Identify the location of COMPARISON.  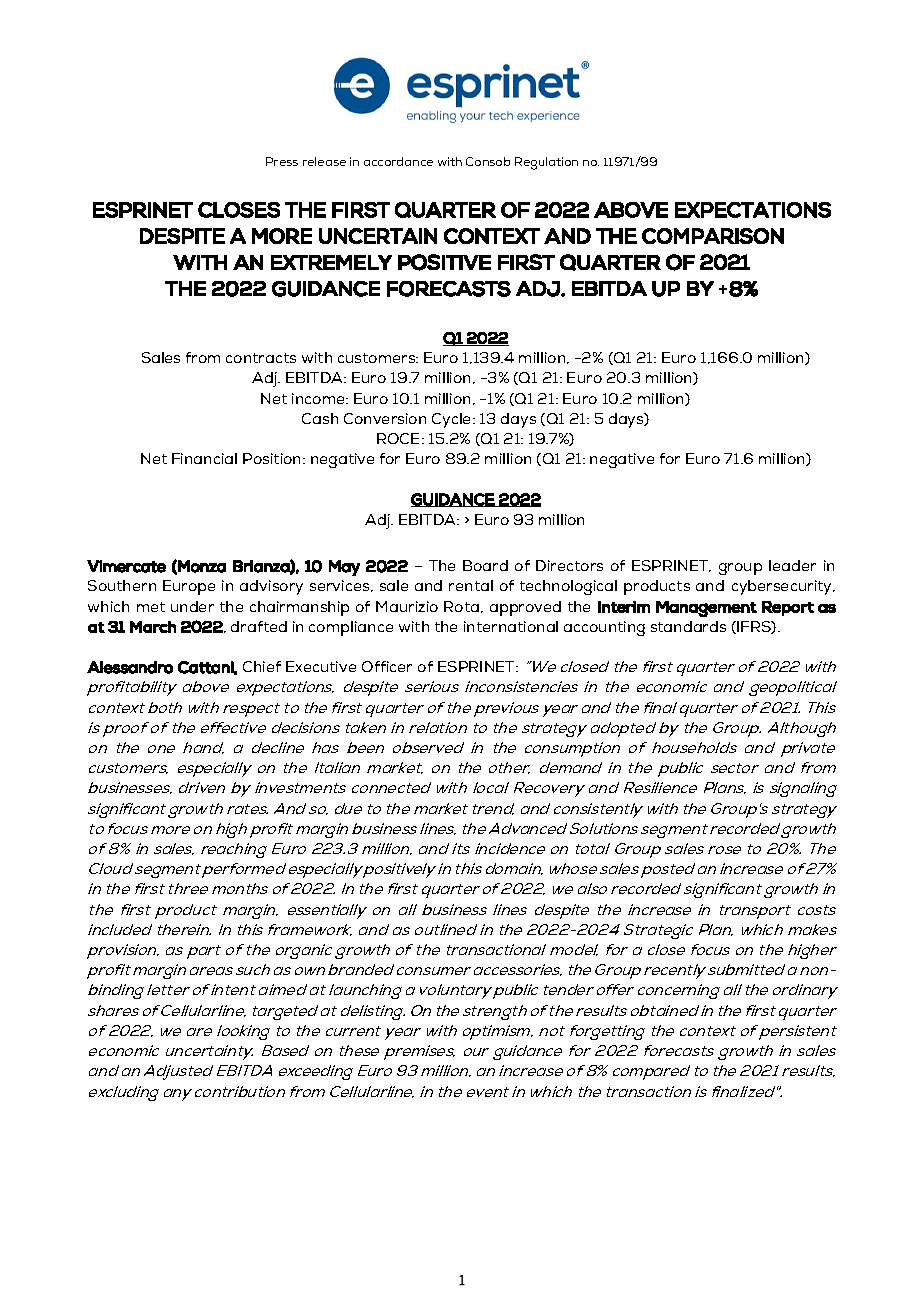
(713, 236).
